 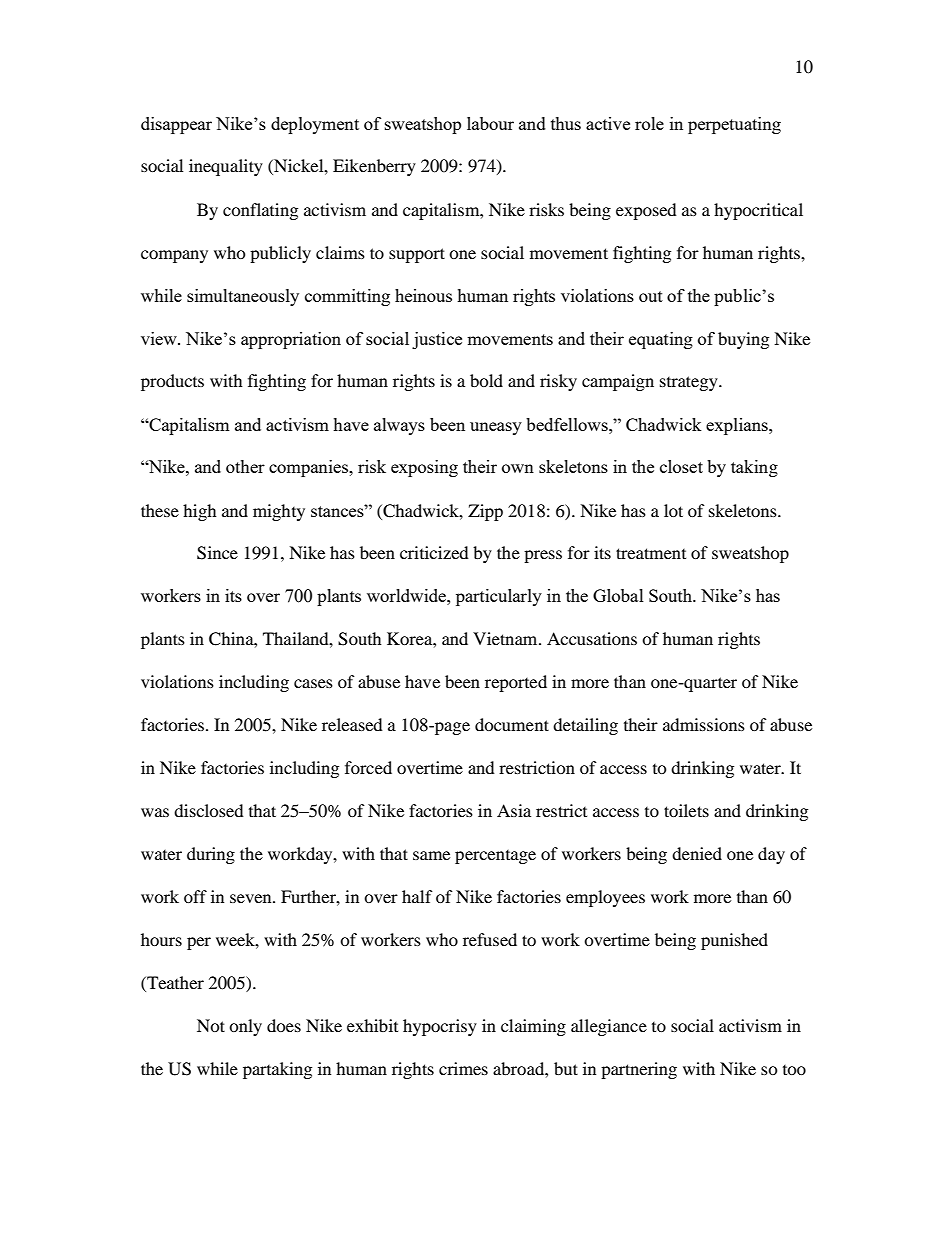 I want to click on only, so click(x=245, y=1027).
